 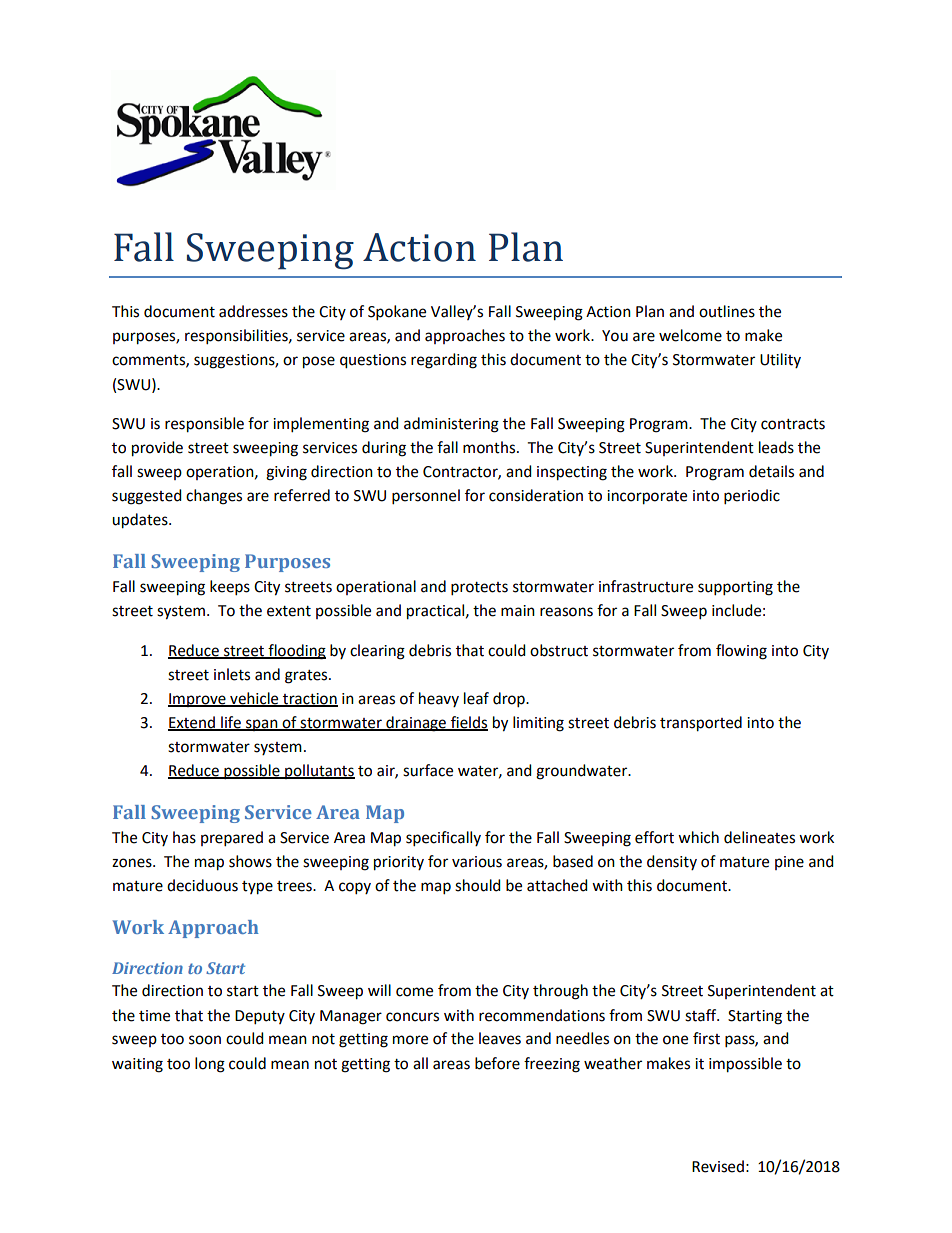 What do you see at coordinates (497, 1063) in the document?
I see `before` at bounding box center [497, 1063].
